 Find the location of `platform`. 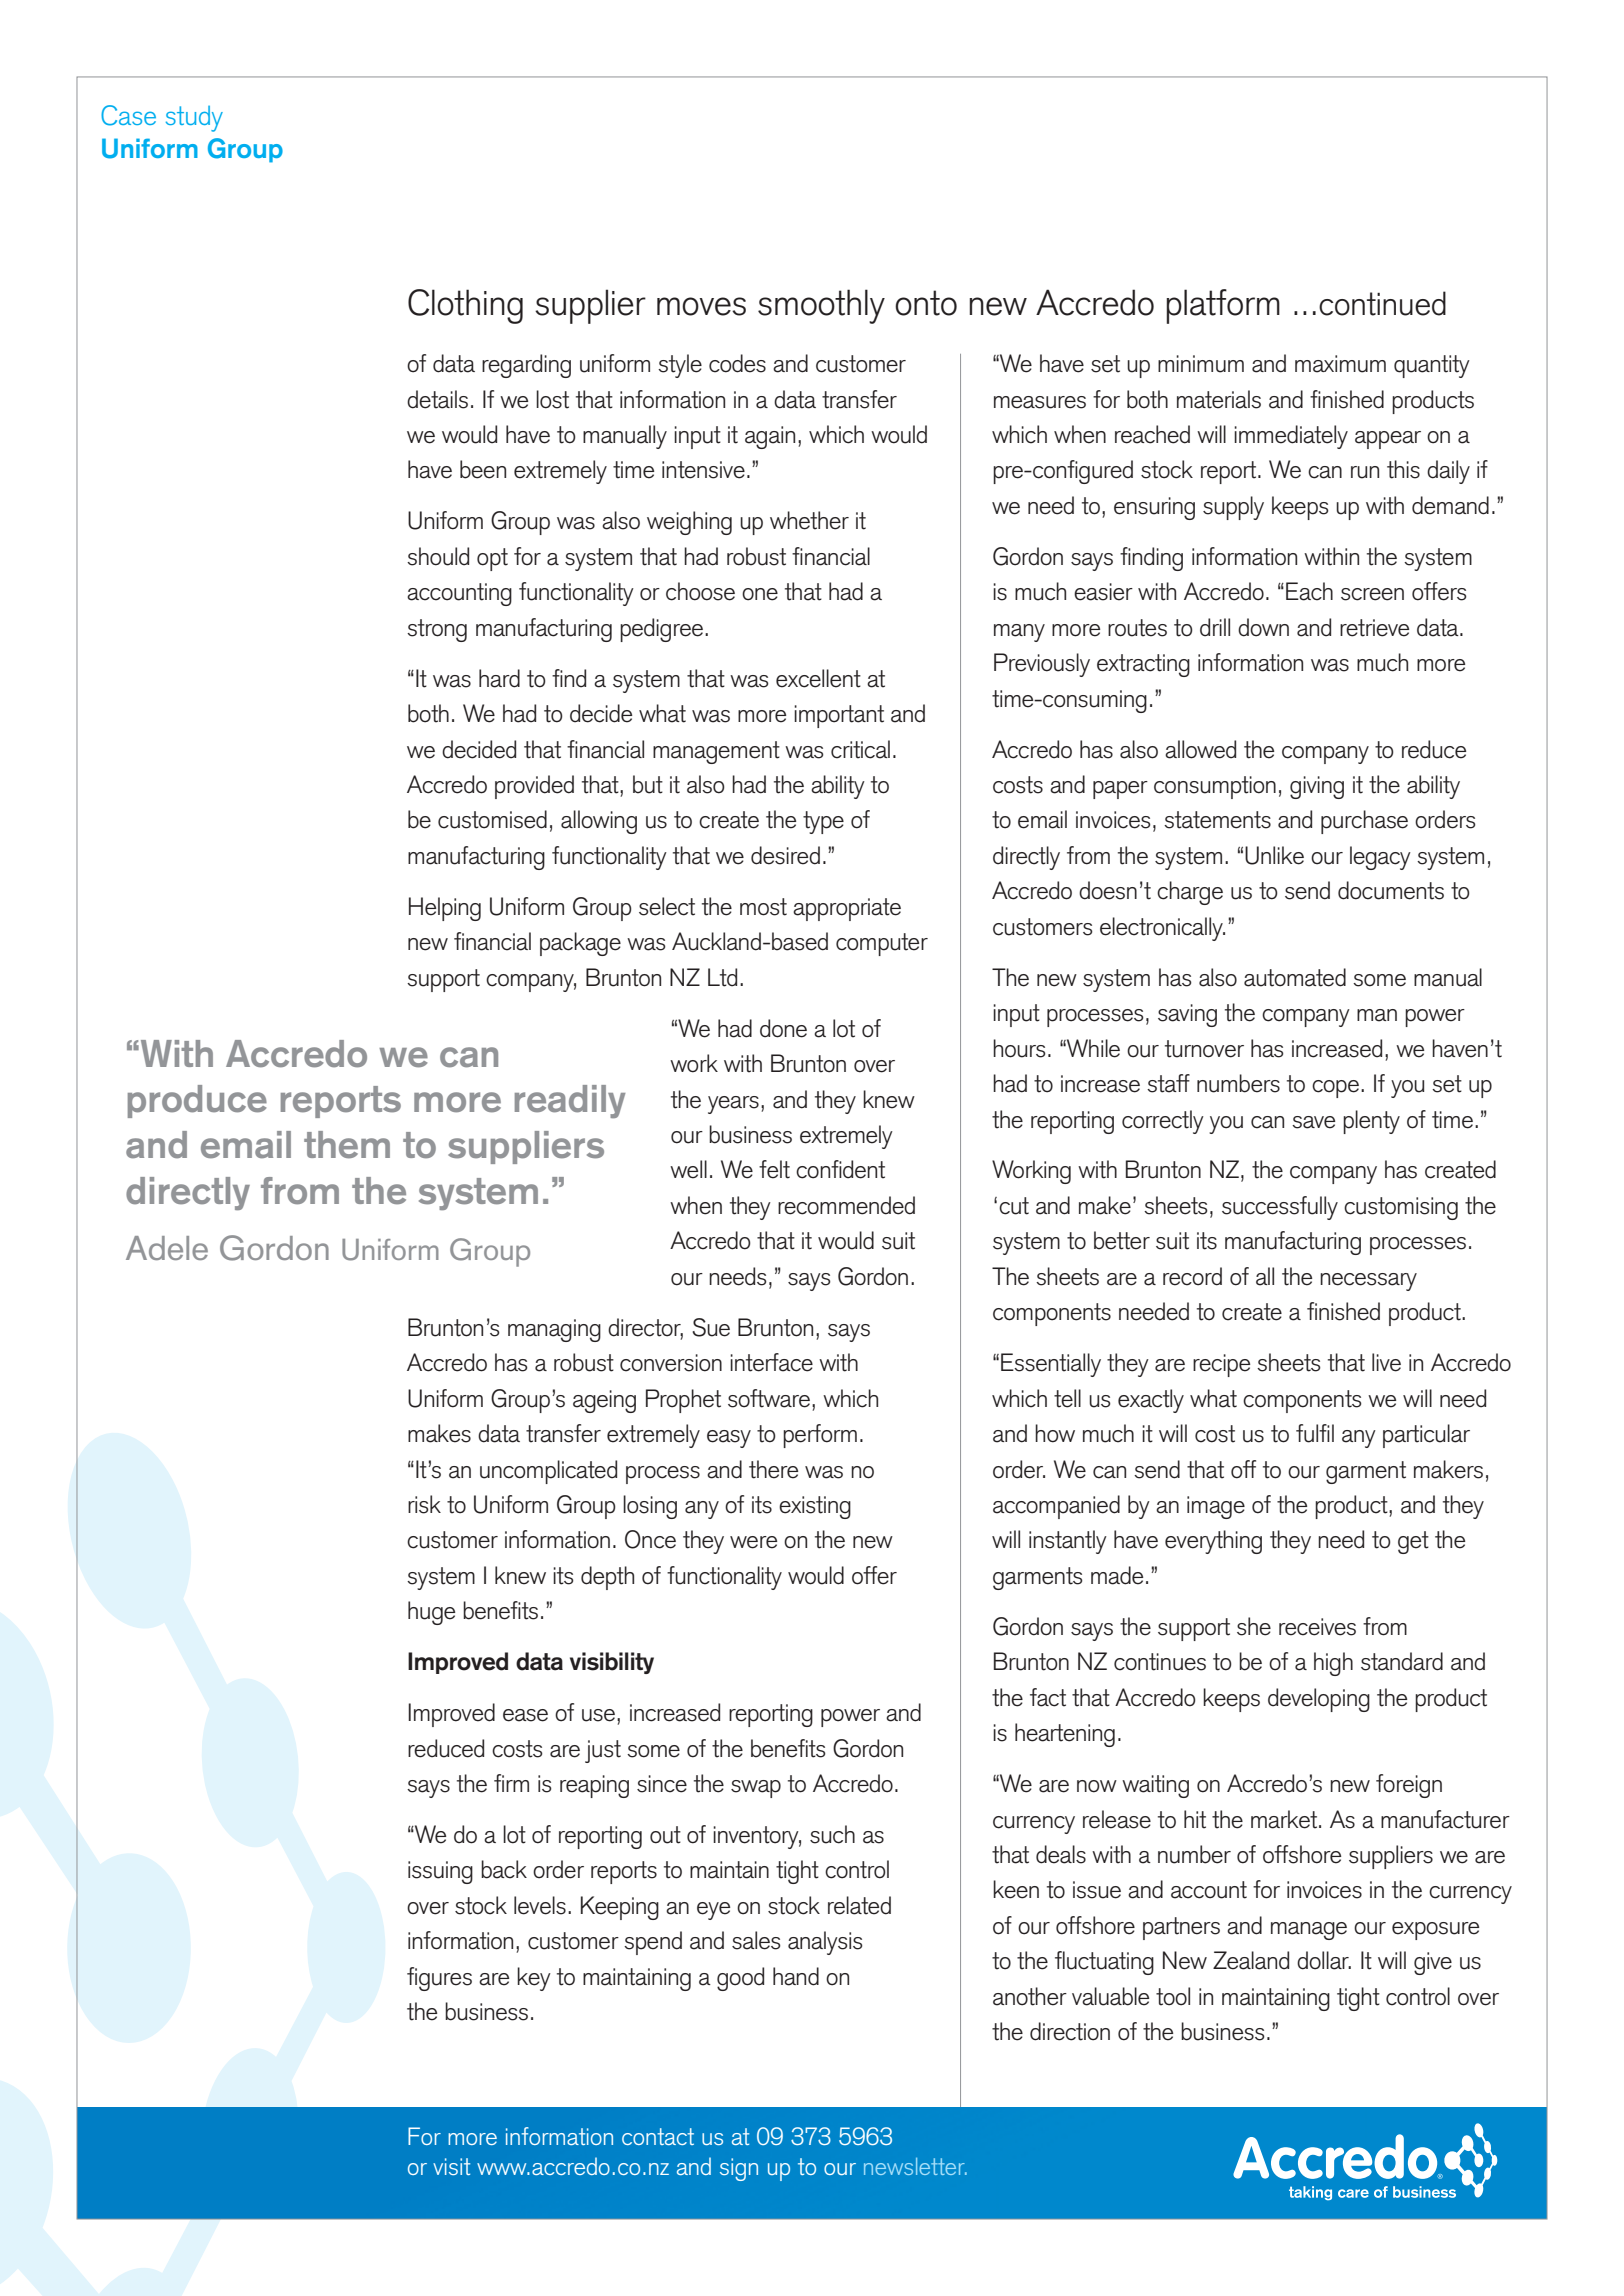

platform is located at coordinates (1223, 306).
